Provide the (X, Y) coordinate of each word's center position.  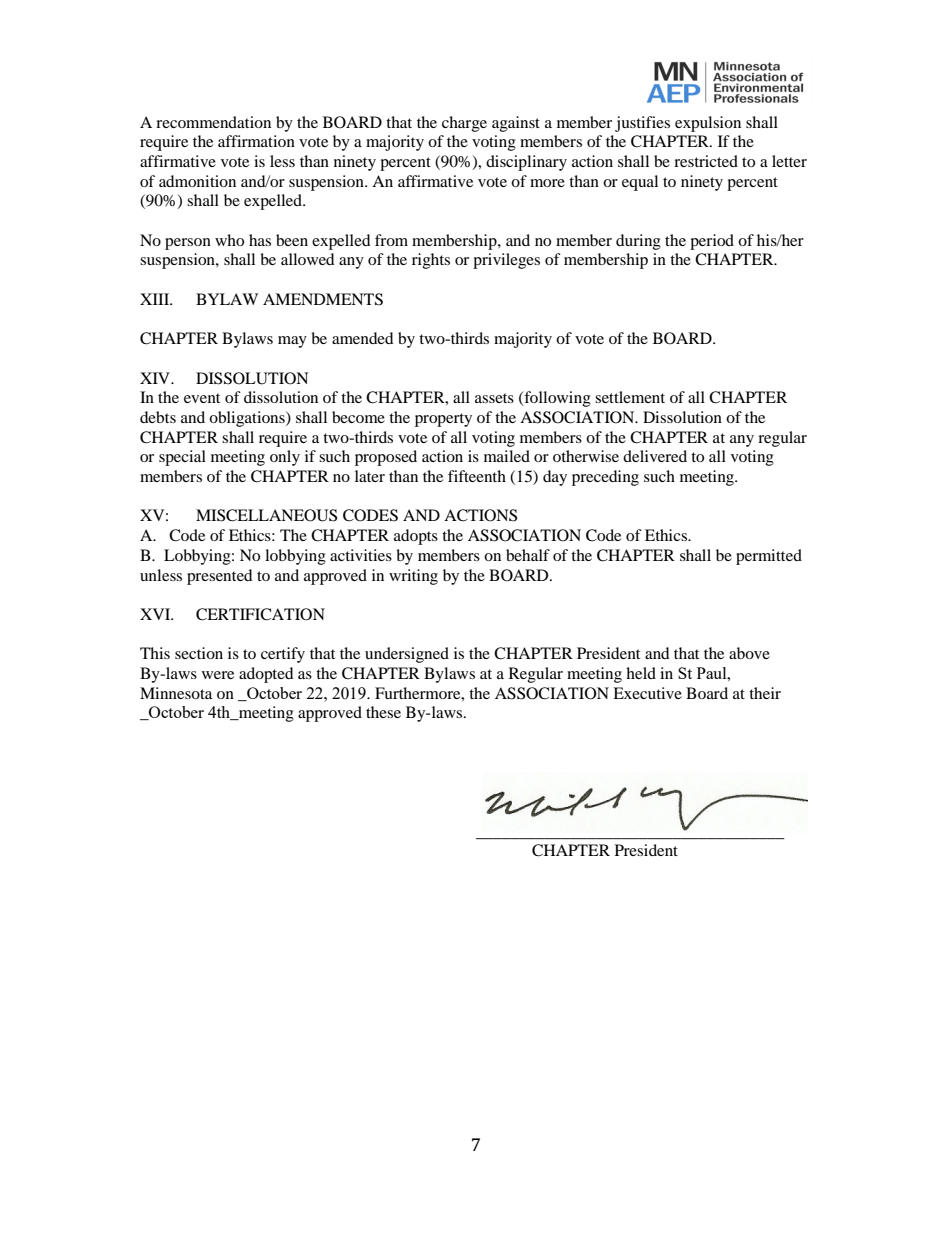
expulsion (708, 124)
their (765, 693)
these (383, 712)
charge (464, 124)
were (218, 675)
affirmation (256, 141)
